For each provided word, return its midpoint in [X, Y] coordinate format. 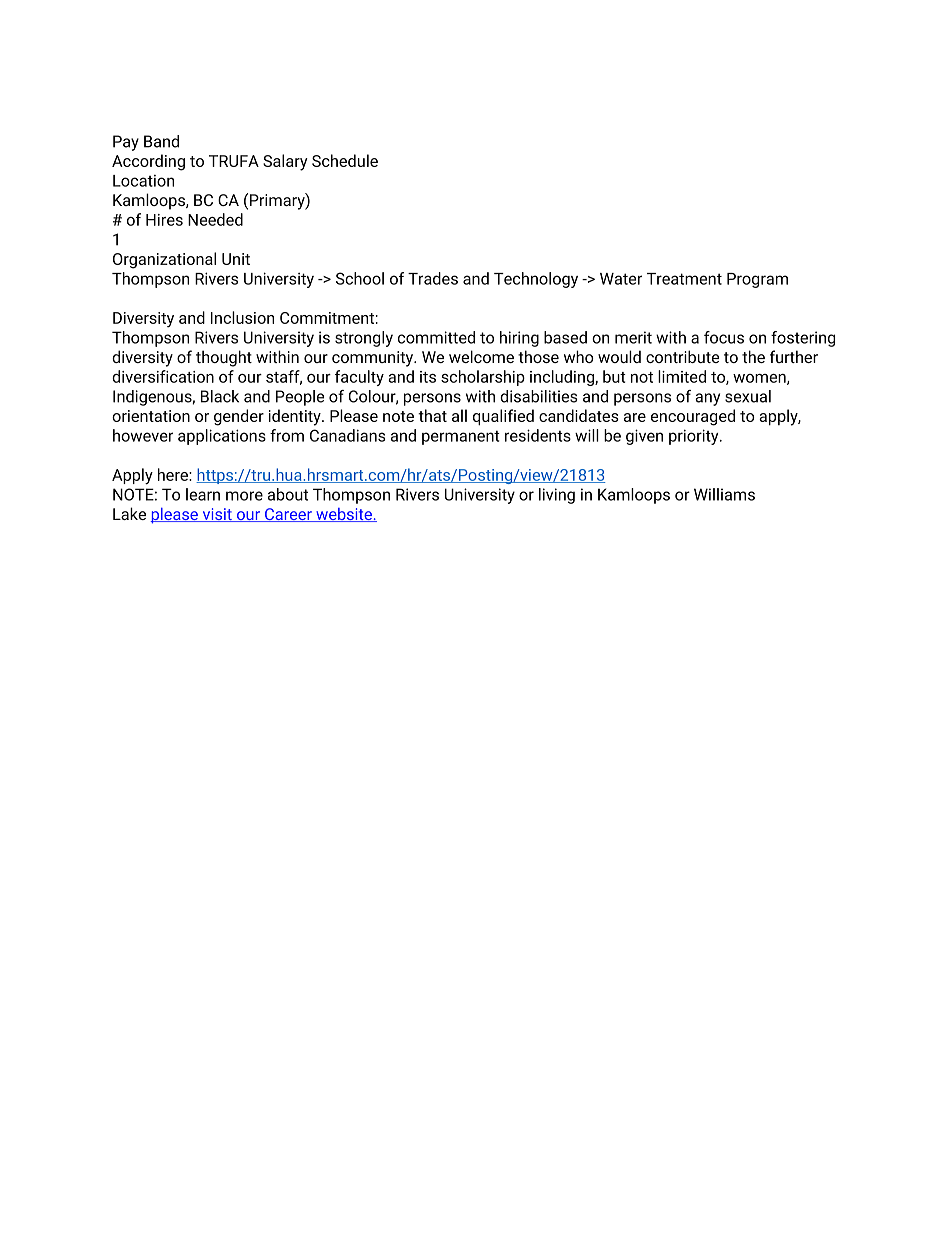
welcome [481, 356]
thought [224, 358]
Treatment [684, 279]
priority [695, 437]
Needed [215, 219]
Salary [285, 162]
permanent [461, 437]
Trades [433, 278]
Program [757, 280]
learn [203, 494]
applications [222, 437]
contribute [682, 356]
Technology [536, 280]
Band [161, 141]
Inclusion [242, 317]
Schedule [345, 160]
